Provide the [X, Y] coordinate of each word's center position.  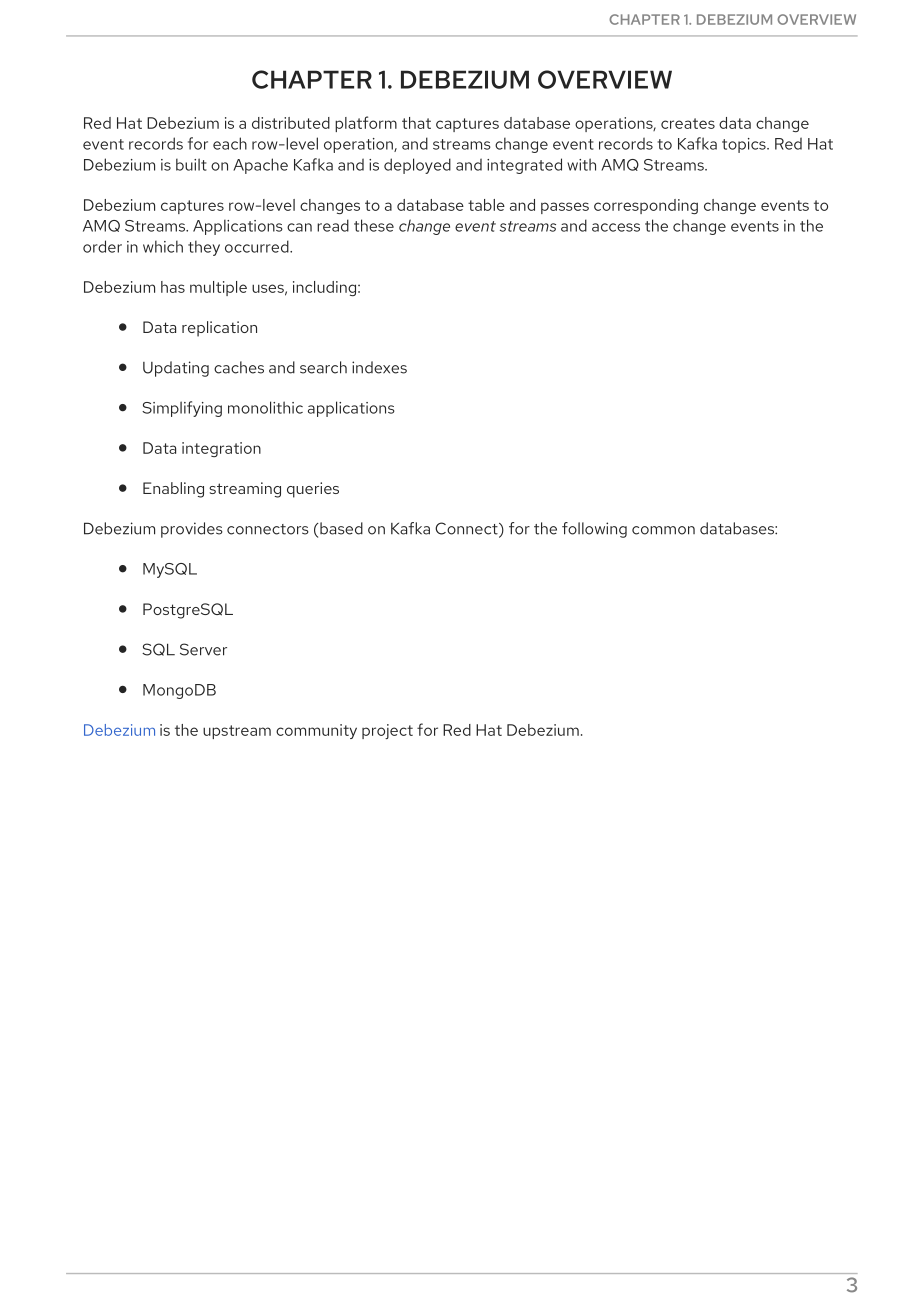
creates [688, 123]
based [340, 528]
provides [192, 530]
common [663, 530]
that [416, 123]
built [191, 164]
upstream [237, 732]
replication [219, 329]
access [616, 227]
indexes [379, 367]
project [387, 731]
